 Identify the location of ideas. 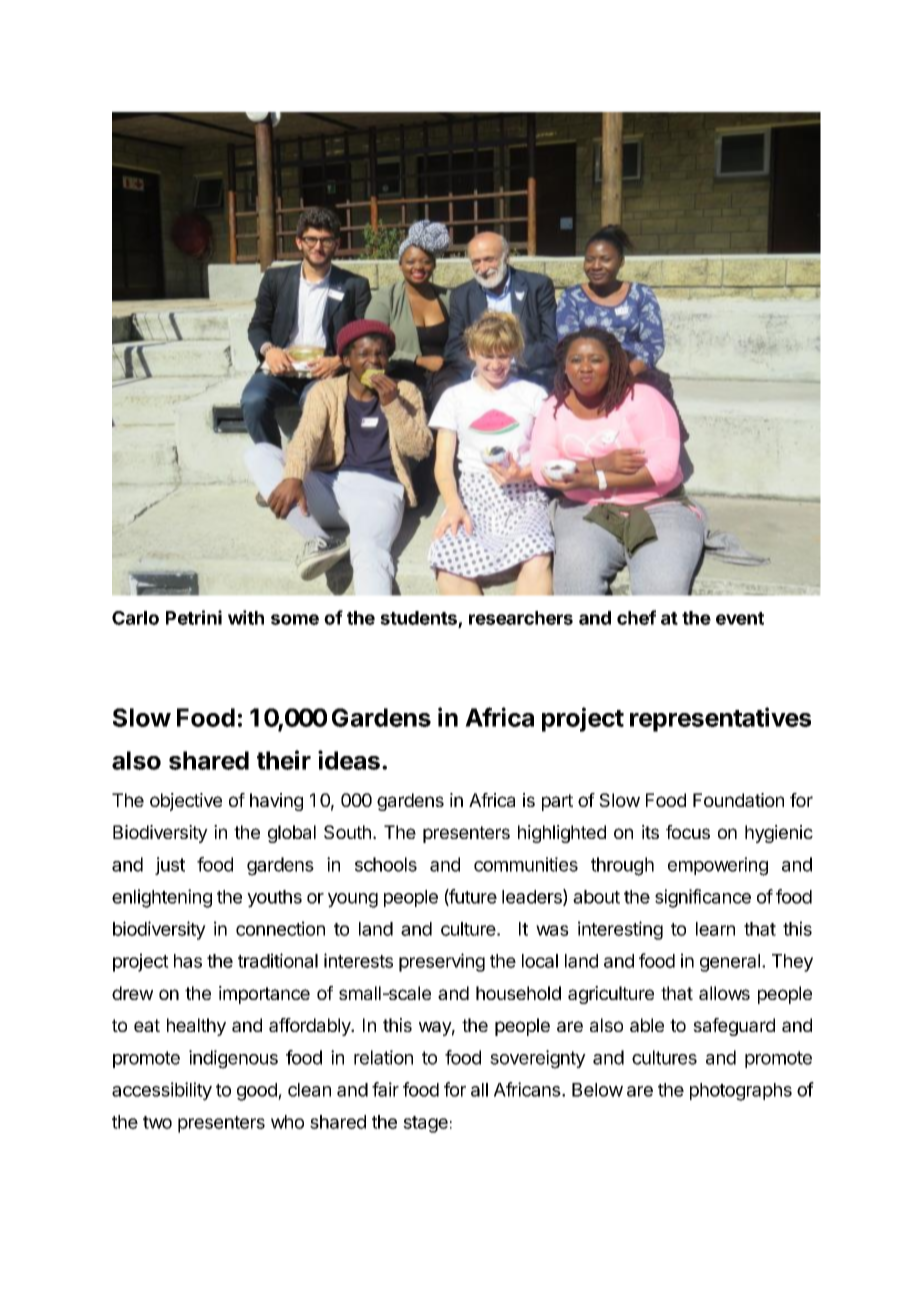
(349, 760).
